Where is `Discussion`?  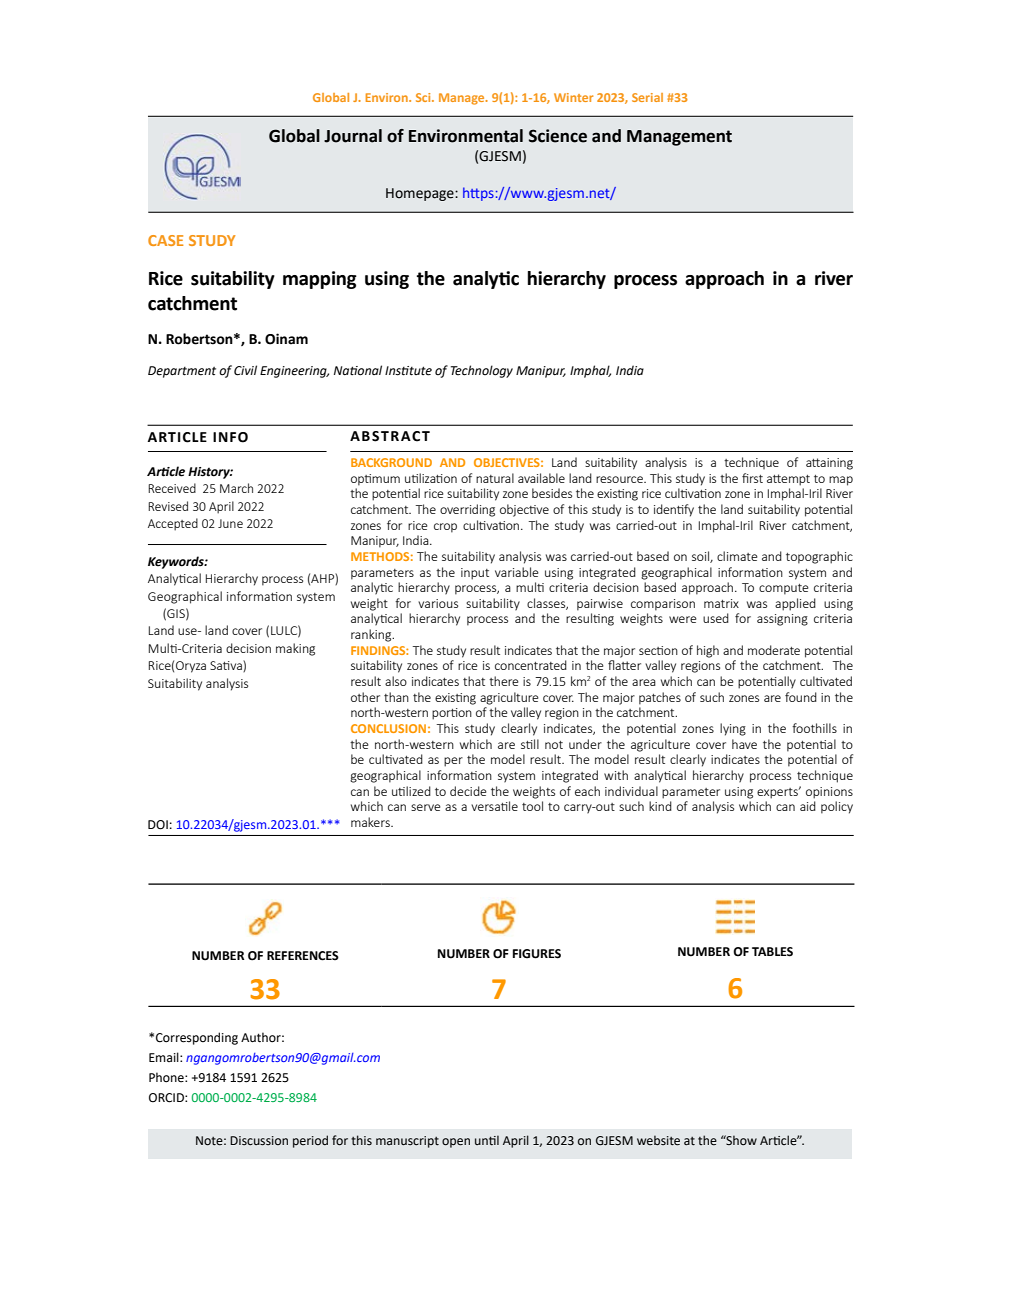
Discussion is located at coordinates (259, 1141).
